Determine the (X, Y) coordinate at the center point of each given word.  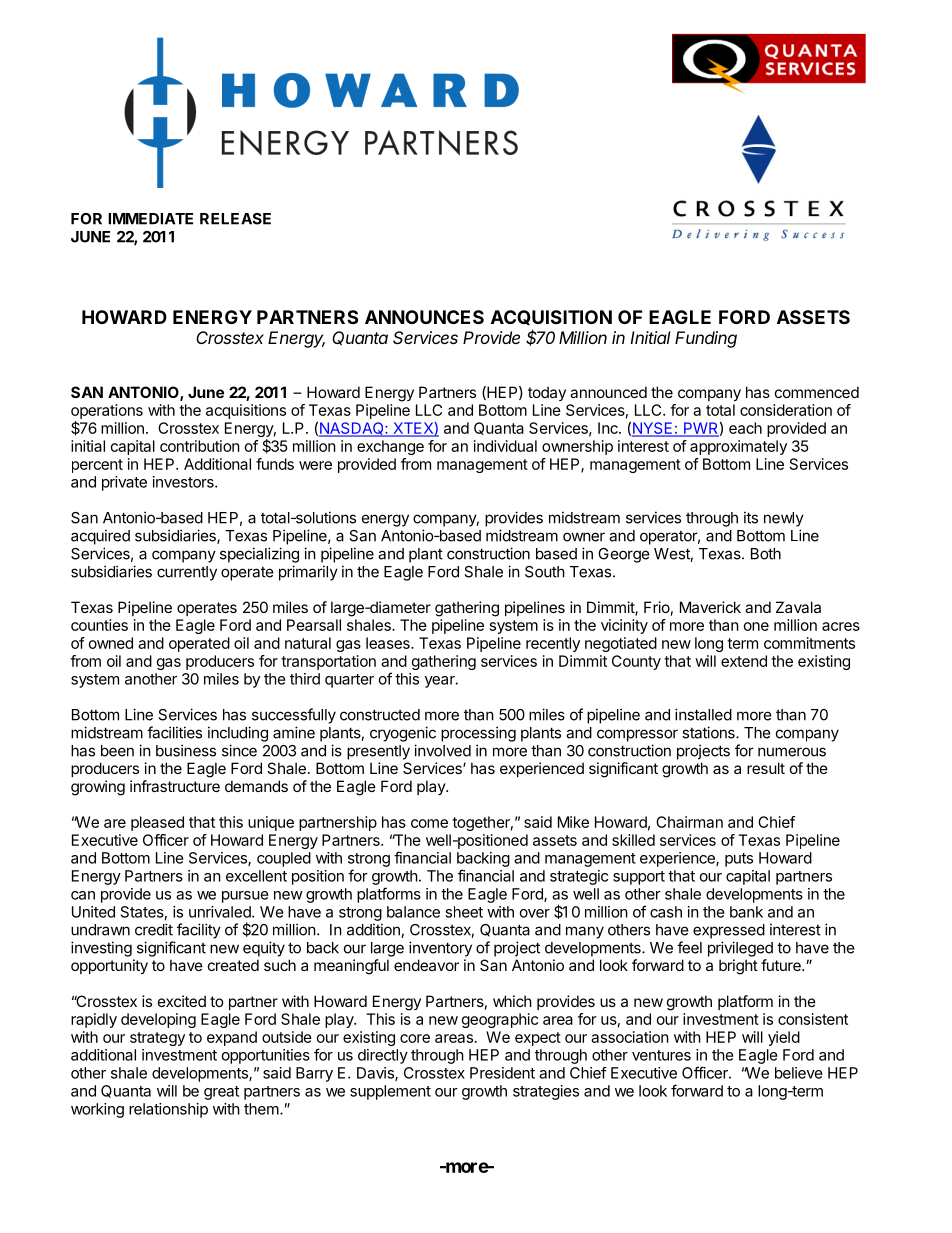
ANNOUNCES (424, 317)
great (221, 1093)
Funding (706, 339)
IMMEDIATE (150, 219)
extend (744, 661)
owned (111, 643)
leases (389, 643)
